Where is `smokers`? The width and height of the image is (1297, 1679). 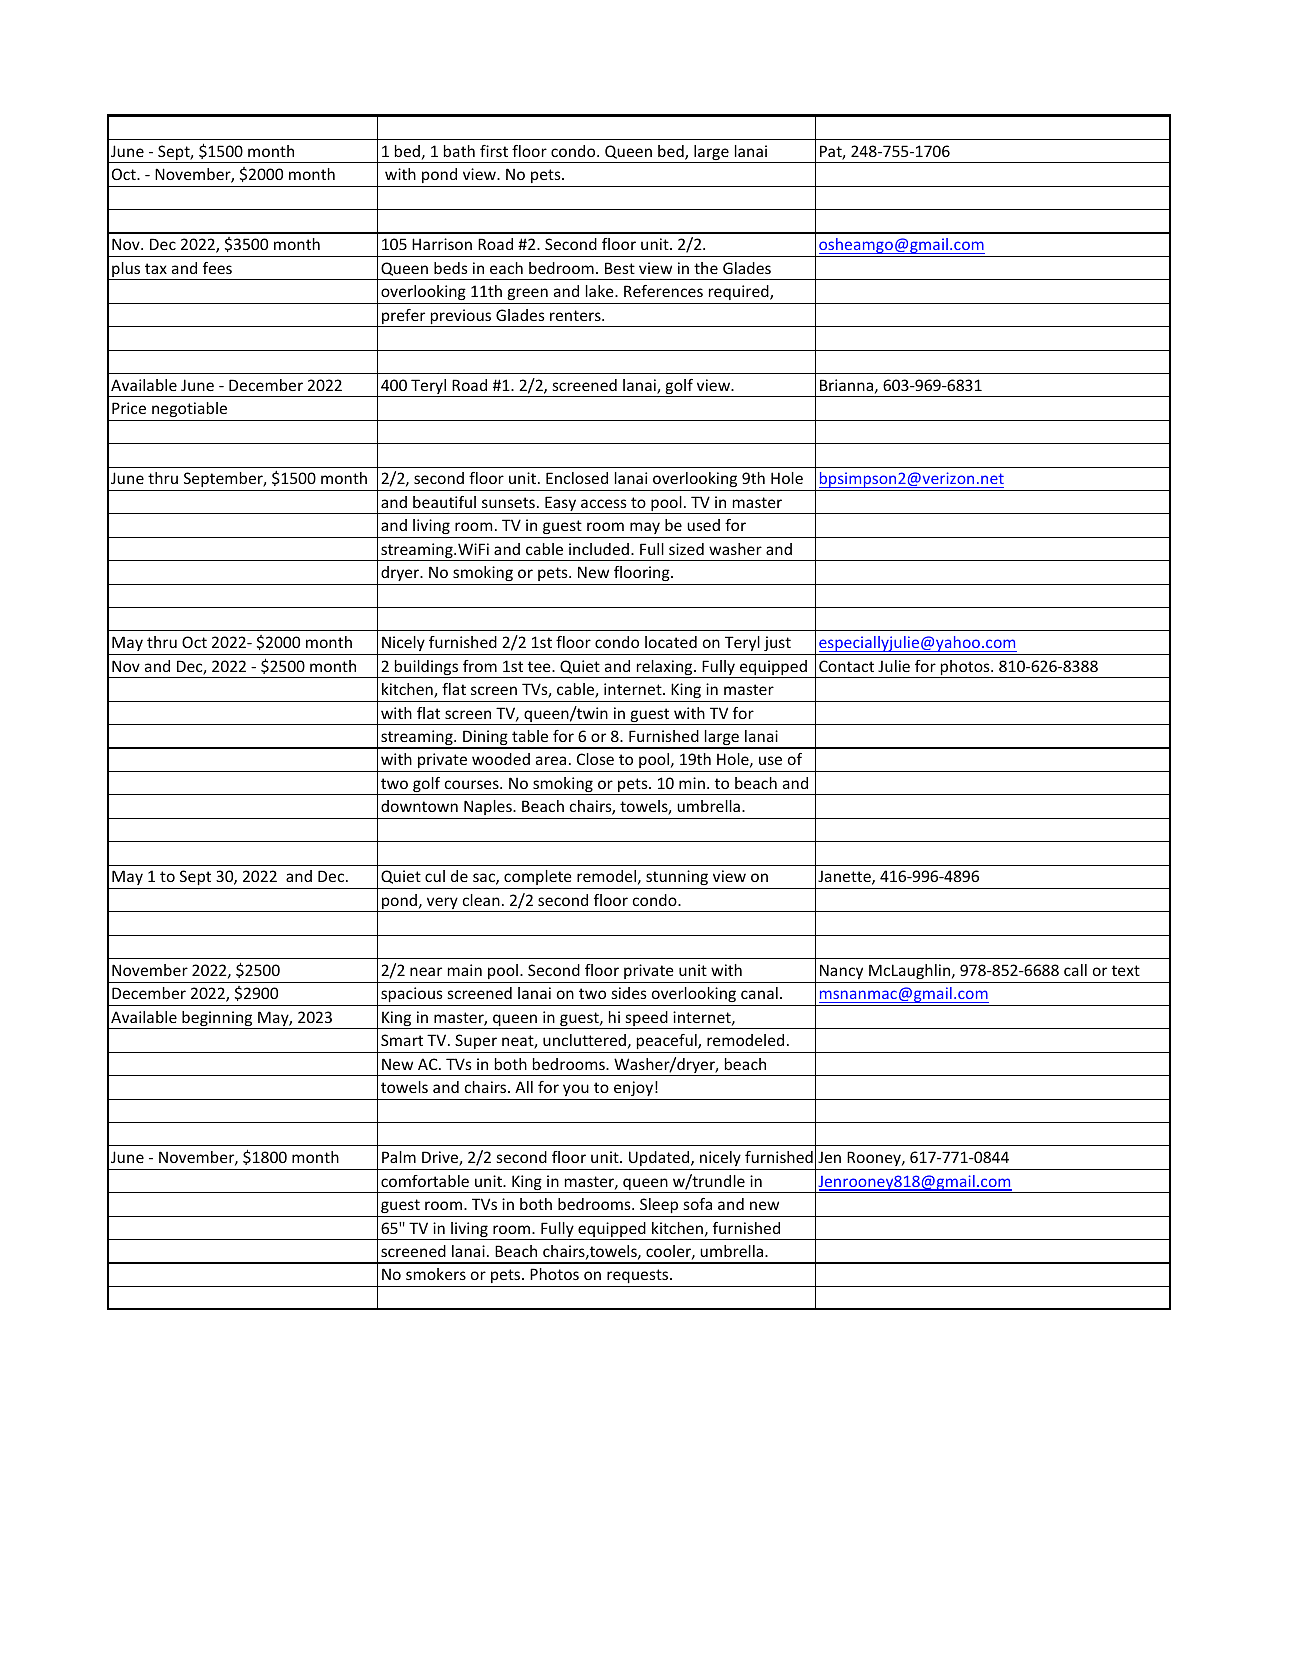 smokers is located at coordinates (436, 1274).
